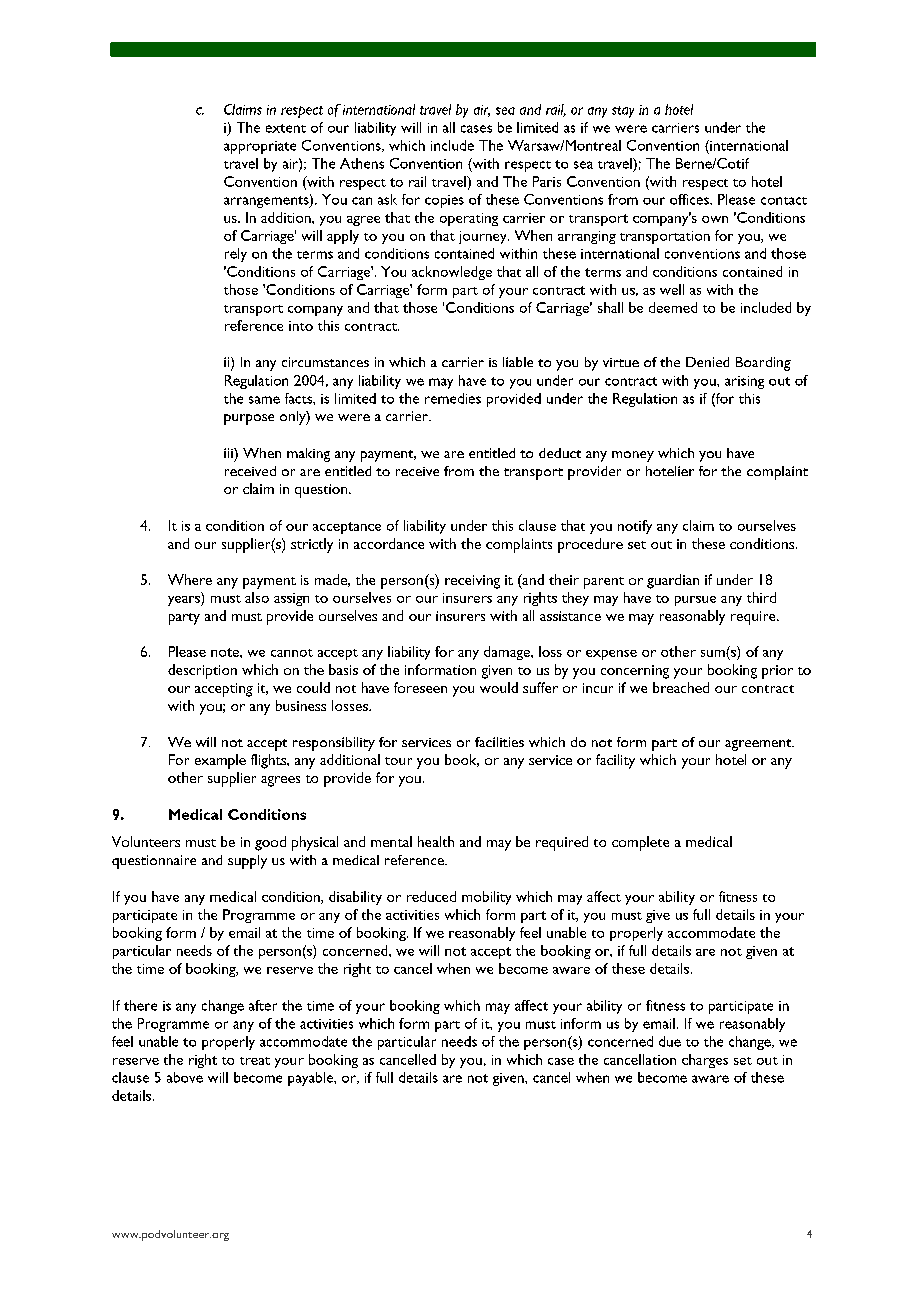  I want to click on receiving, so click(472, 582).
